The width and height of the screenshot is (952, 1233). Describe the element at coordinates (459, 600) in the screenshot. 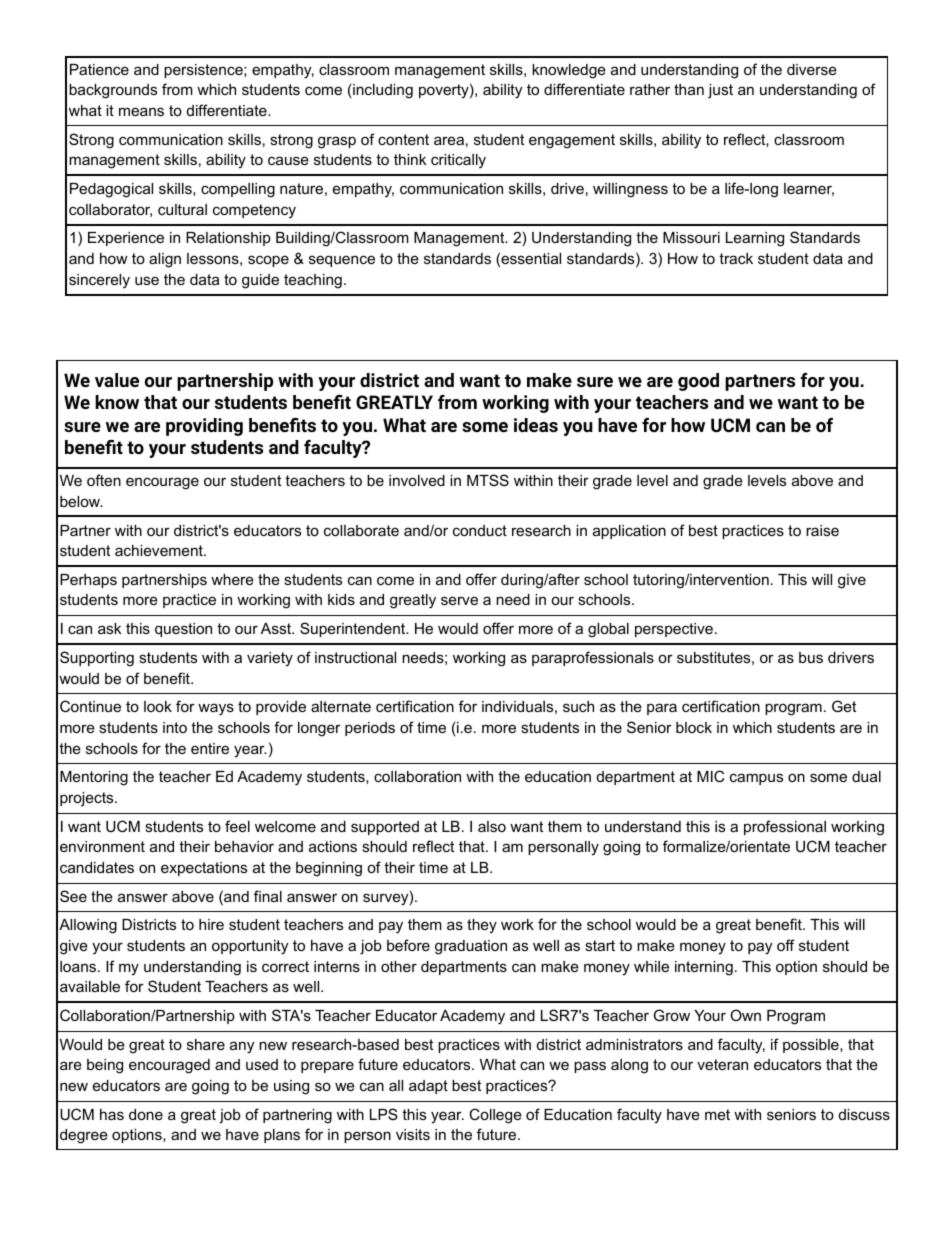

I see `serve` at that location.
